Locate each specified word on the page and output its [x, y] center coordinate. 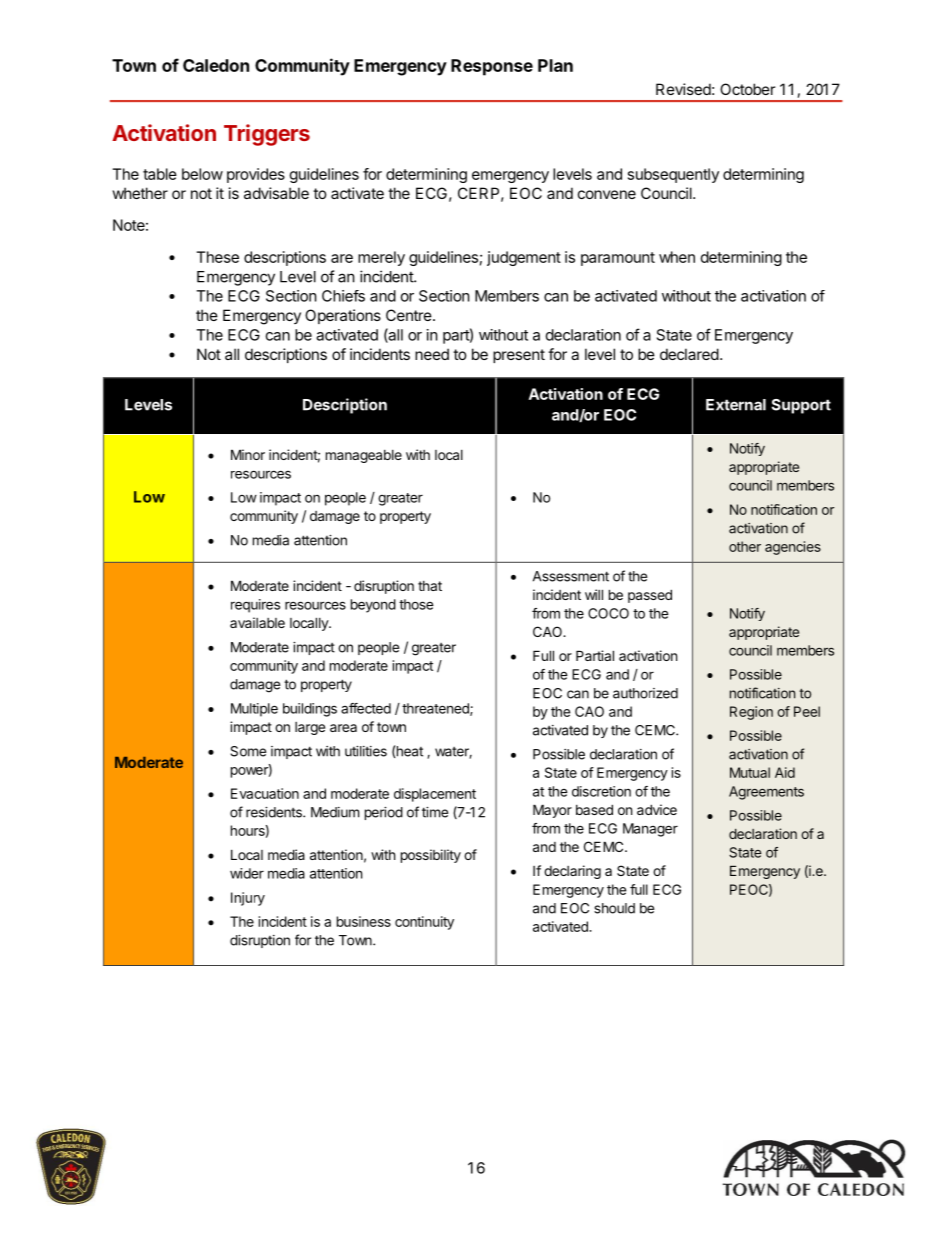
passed [650, 596]
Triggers [267, 135]
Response [492, 67]
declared [689, 354]
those [416, 604]
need [432, 354]
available [257, 622]
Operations [343, 316]
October [747, 89]
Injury [248, 899]
